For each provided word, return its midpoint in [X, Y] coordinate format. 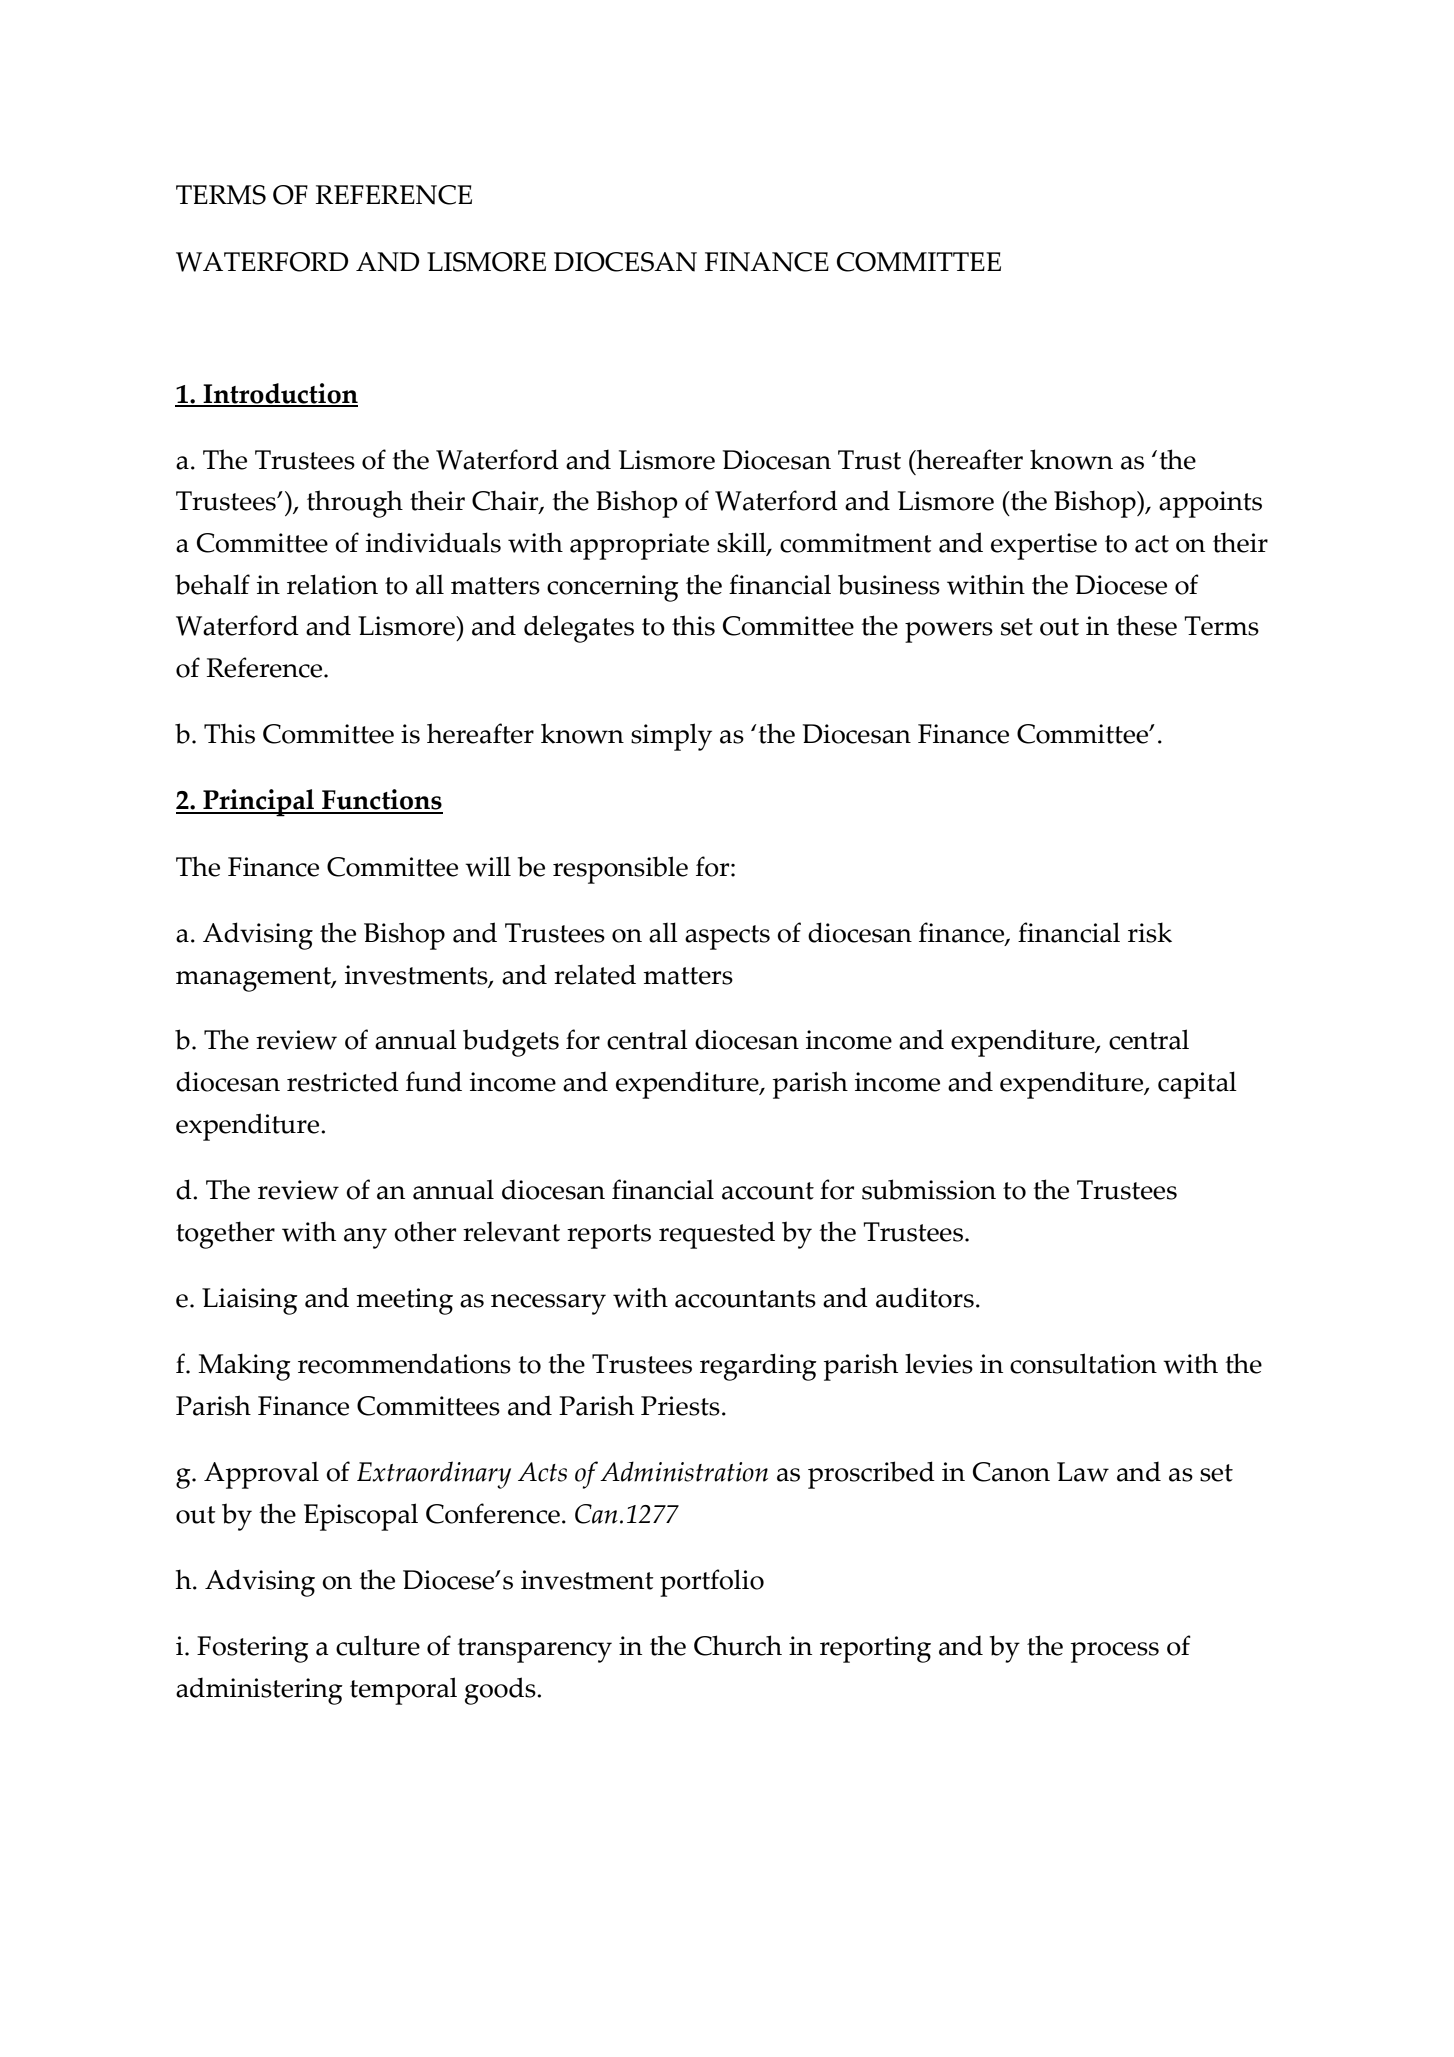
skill [742, 543]
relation [332, 584]
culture [378, 1645]
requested [717, 1235]
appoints [1210, 504]
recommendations [404, 1363]
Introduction [279, 394]
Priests [680, 1406]
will [488, 866]
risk [1150, 932]
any [365, 1238]
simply [671, 737]
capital [1197, 1085]
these [1146, 625]
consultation [1083, 1363]
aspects [727, 937]
